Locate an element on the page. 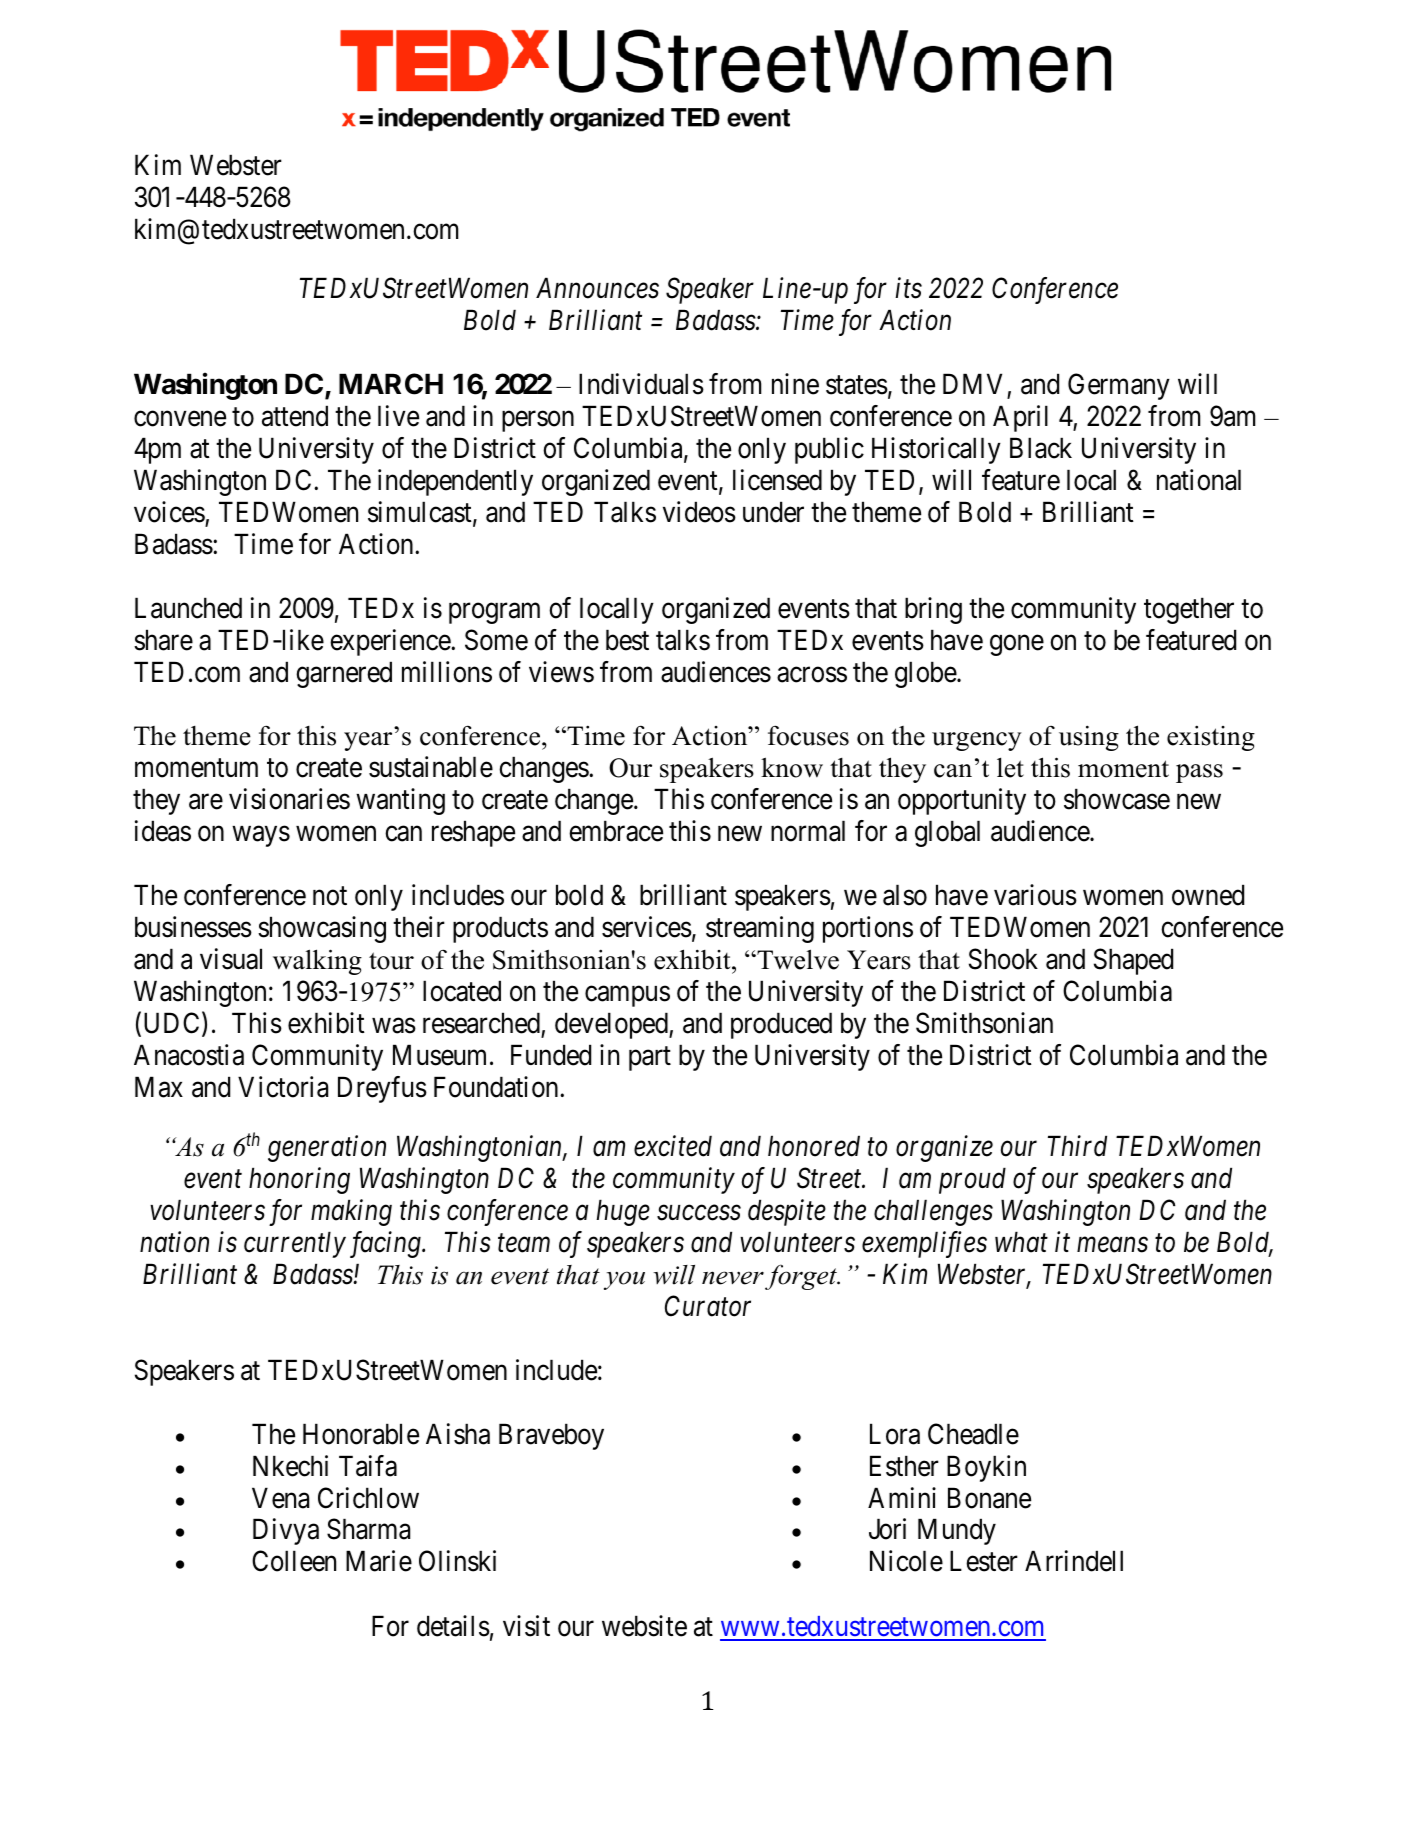 The height and width of the document is (1832, 1416). Germany is located at coordinates (1119, 387).
